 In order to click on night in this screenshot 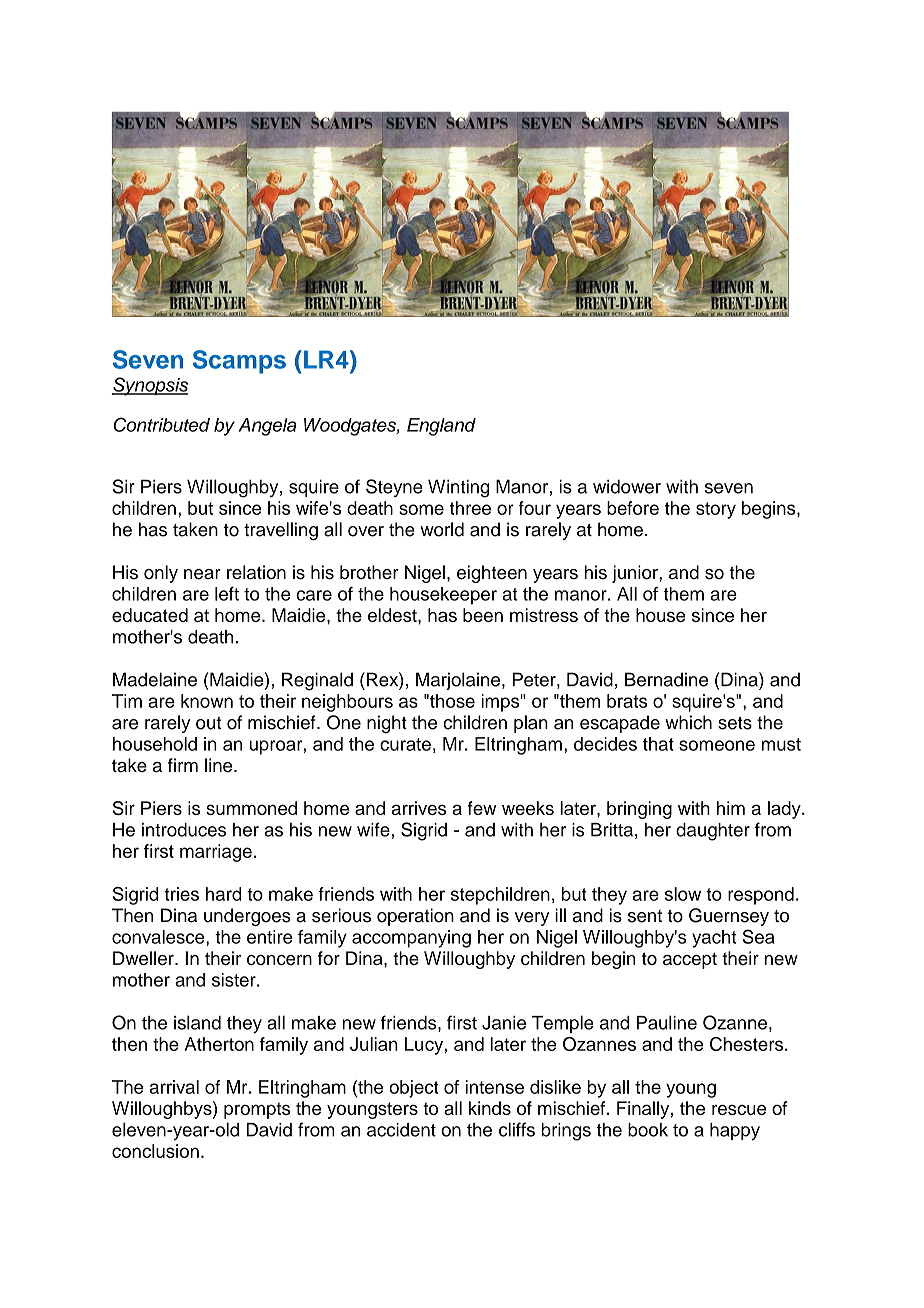, I will do `click(387, 724)`.
